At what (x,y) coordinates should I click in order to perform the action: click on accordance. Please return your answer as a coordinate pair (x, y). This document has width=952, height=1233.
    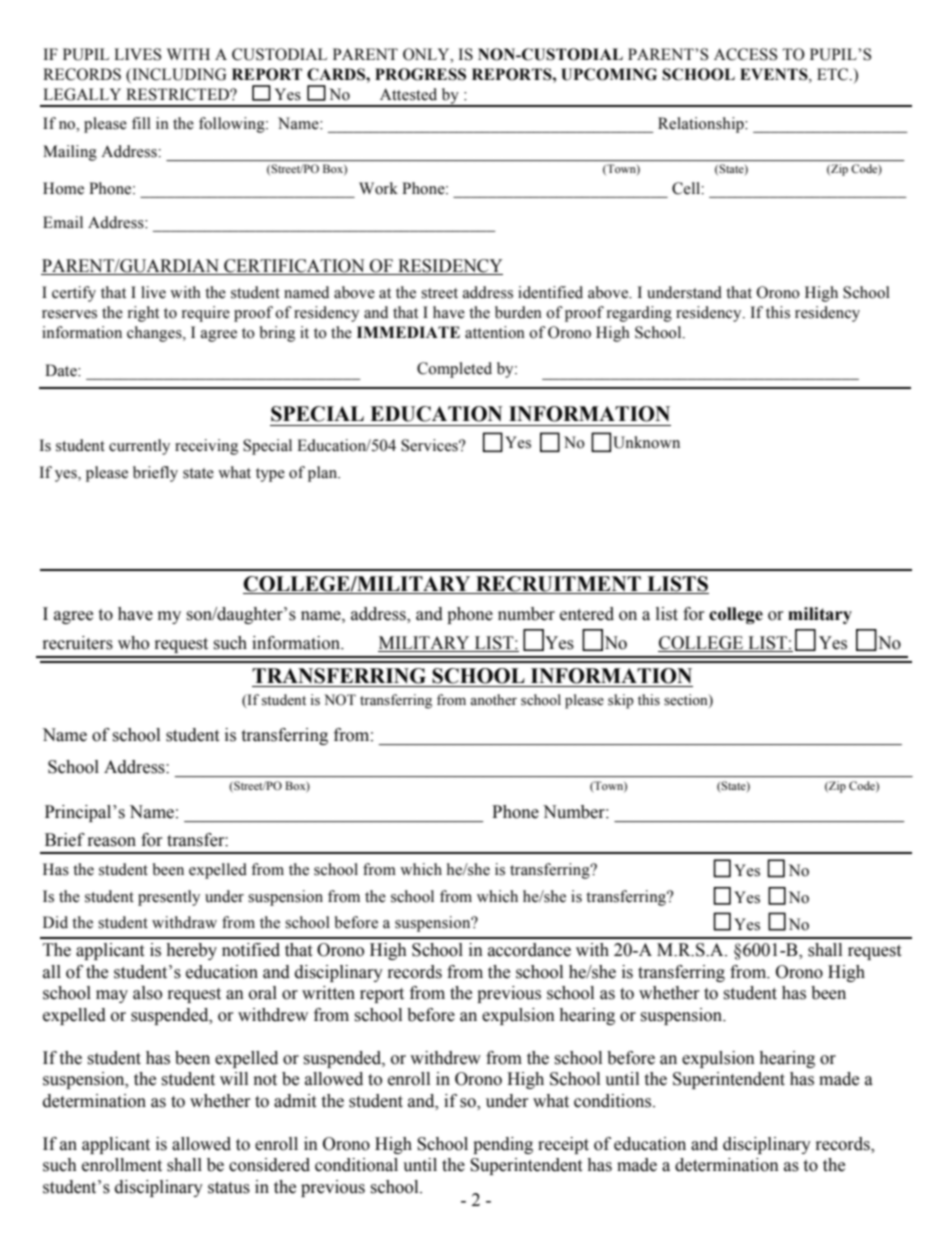
    Looking at the image, I should click on (529, 950).
